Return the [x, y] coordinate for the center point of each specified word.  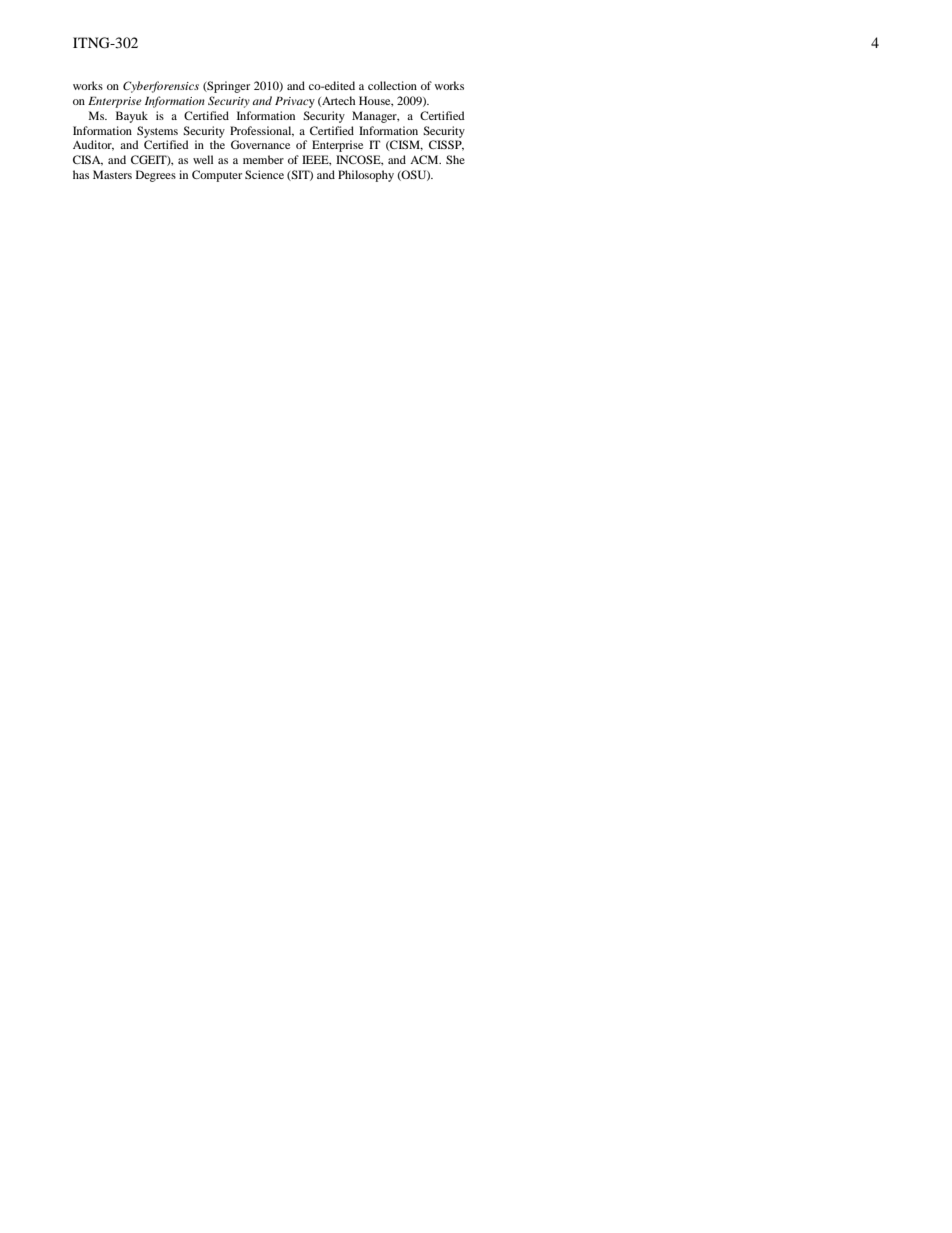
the [217, 144]
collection [392, 85]
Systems [157, 132]
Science [264, 174]
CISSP [446, 145]
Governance [260, 144]
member [263, 159]
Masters [112, 174]
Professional [262, 131]
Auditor [93, 145]
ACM [425, 159]
